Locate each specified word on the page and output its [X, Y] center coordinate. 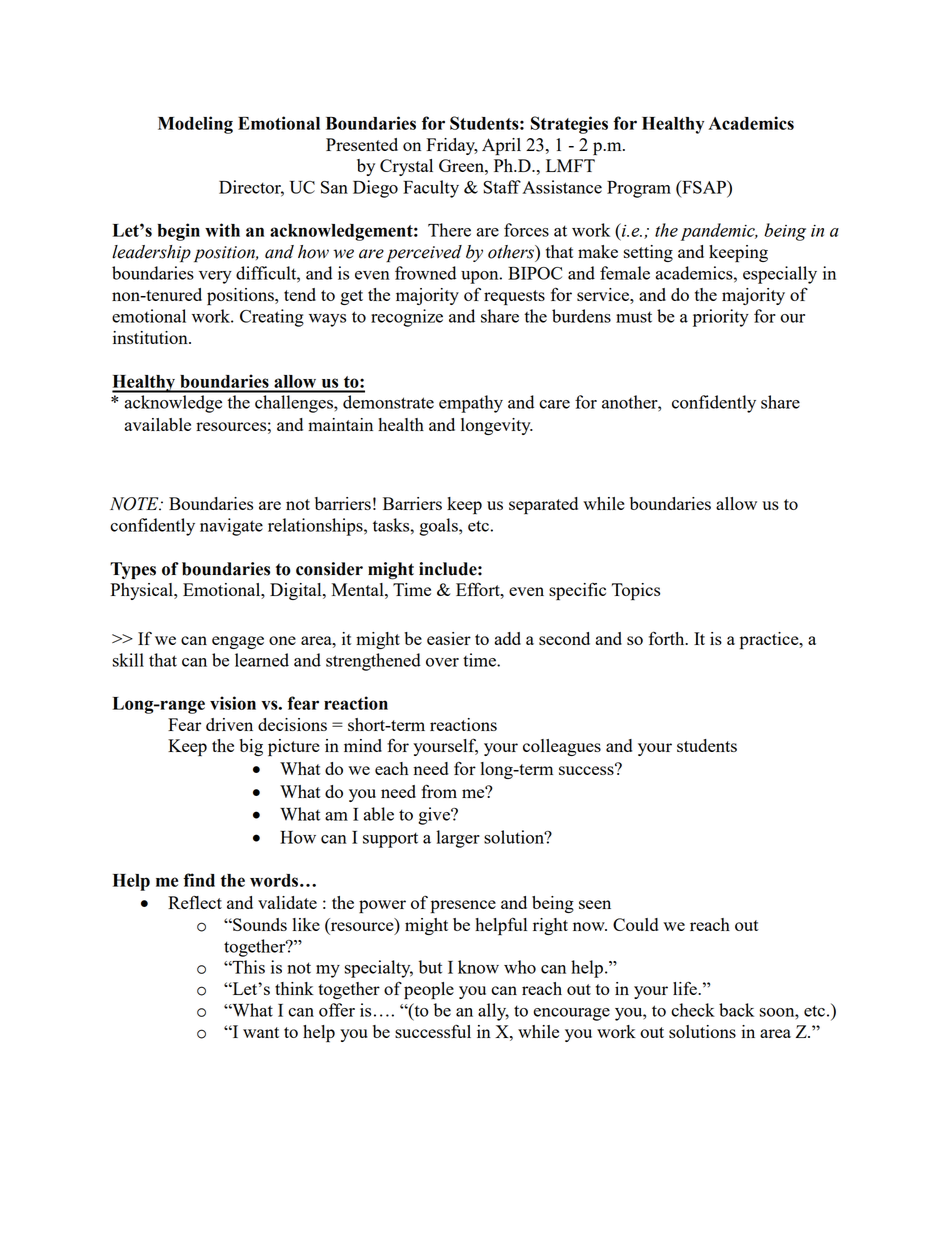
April [501, 147]
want [261, 1032]
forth [668, 638]
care [554, 404]
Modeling [195, 125]
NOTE [135, 504]
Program [639, 189]
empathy [471, 404]
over [442, 662]
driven [229, 724]
